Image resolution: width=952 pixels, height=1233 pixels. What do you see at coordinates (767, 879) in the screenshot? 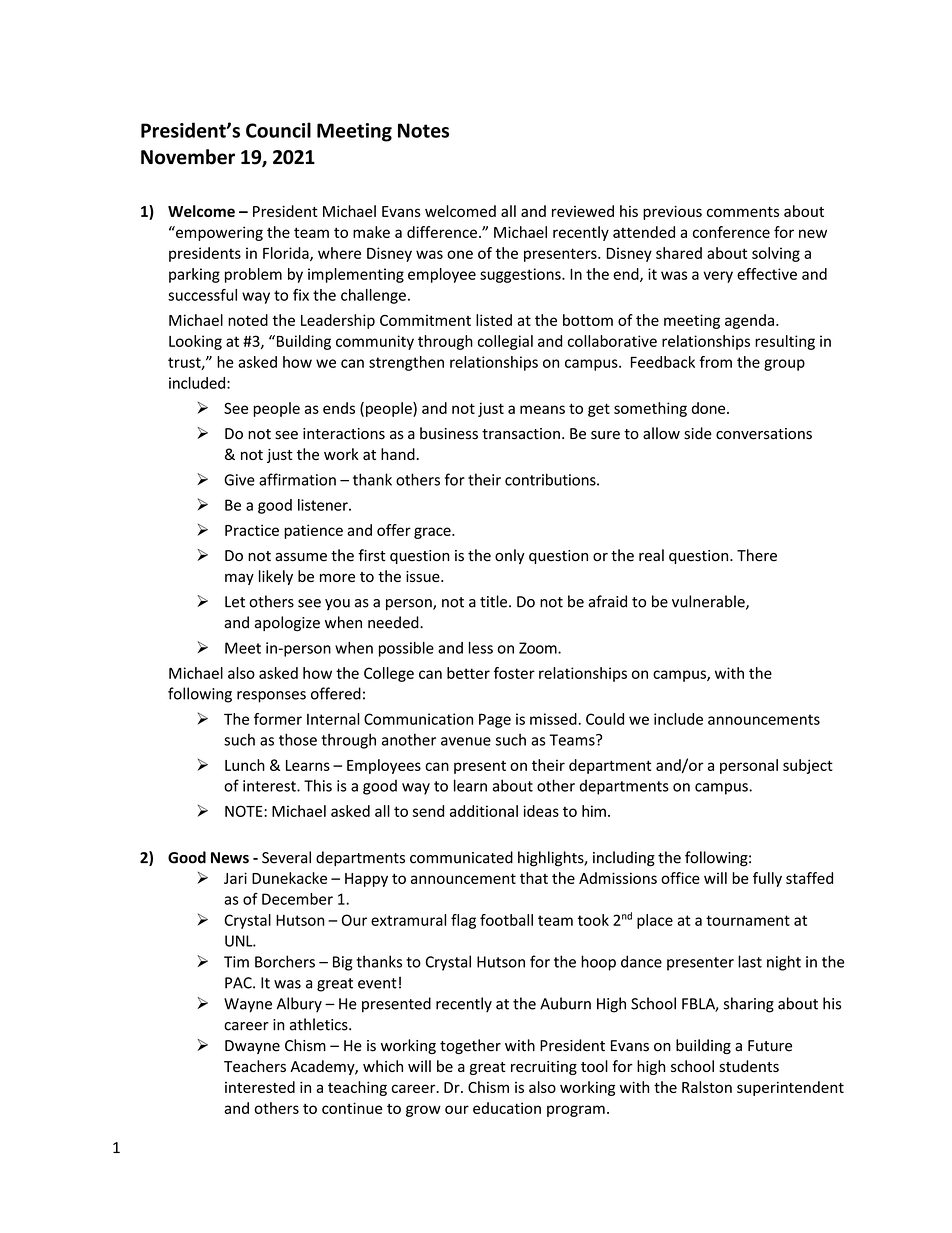
I see `fully` at bounding box center [767, 879].
